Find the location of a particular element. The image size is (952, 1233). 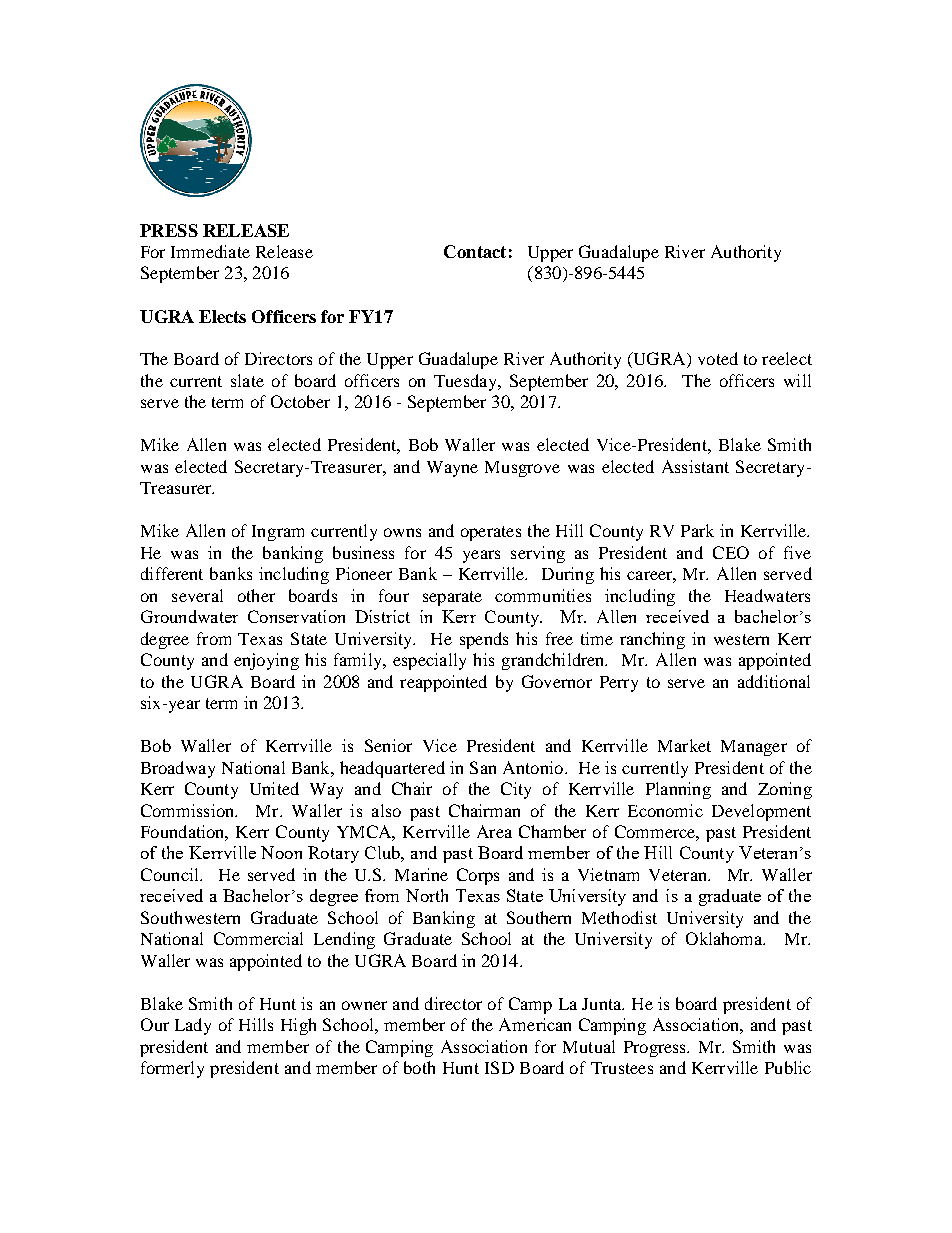

Lady is located at coordinates (193, 1026).
